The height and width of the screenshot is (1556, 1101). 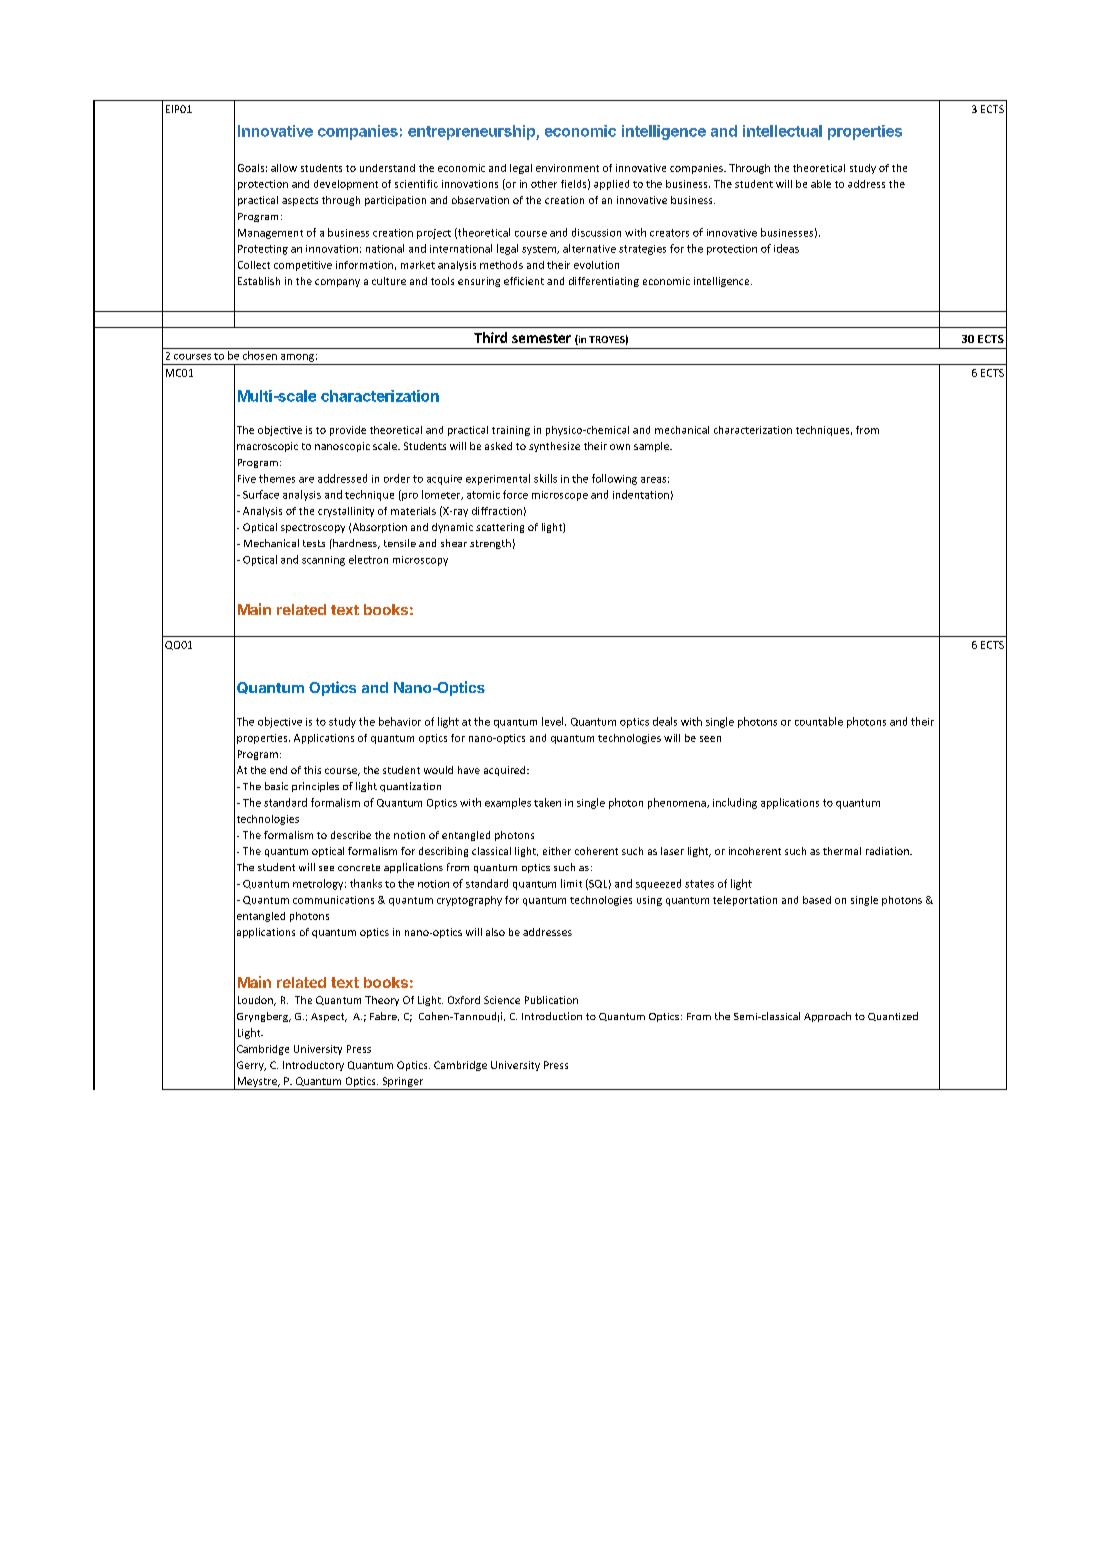 What do you see at coordinates (346, 185) in the screenshot?
I see `development` at bounding box center [346, 185].
